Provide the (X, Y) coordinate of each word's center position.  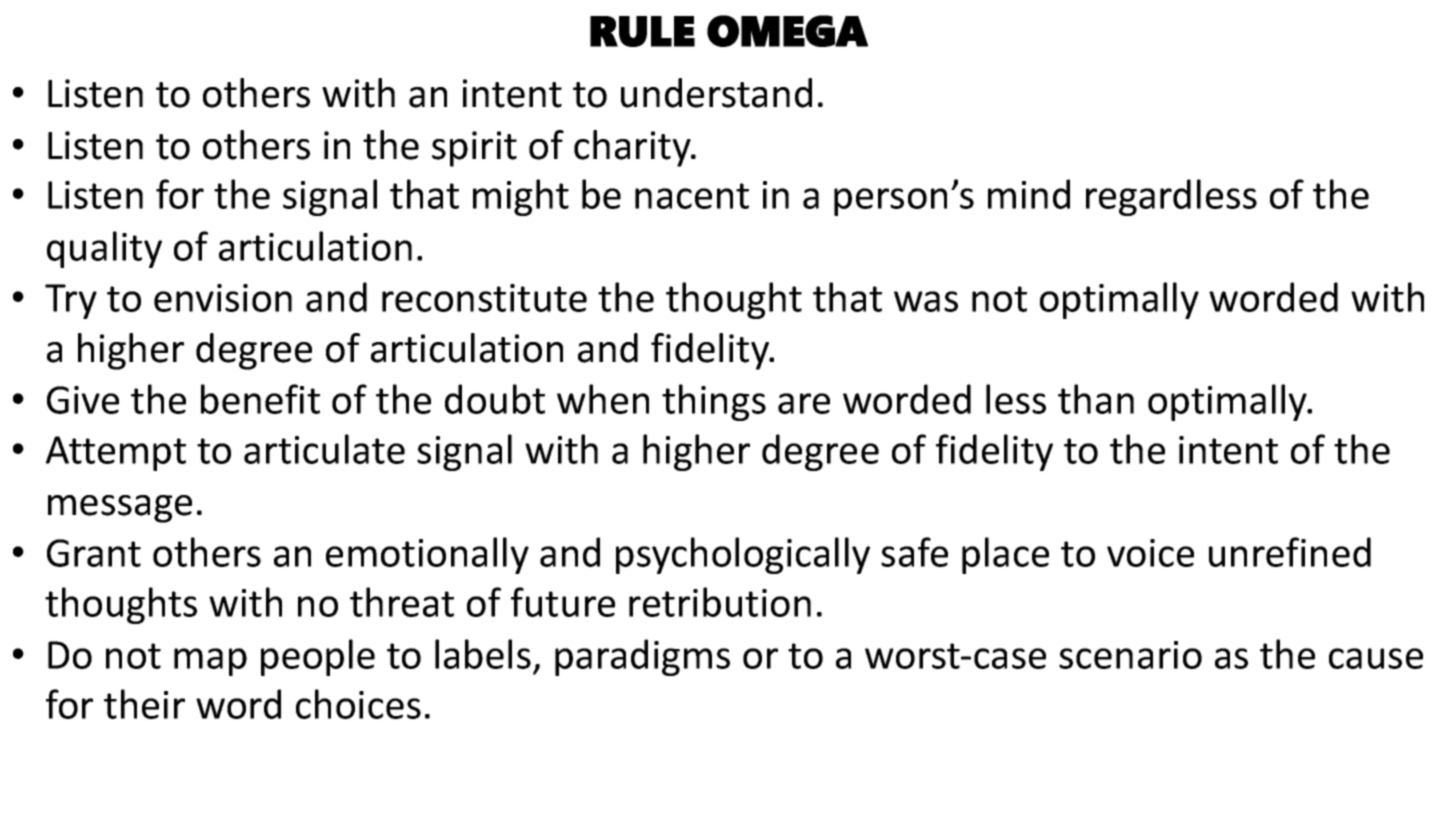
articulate (324, 449)
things (714, 402)
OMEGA (787, 31)
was (926, 301)
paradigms (642, 657)
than (1096, 399)
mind (1029, 194)
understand (716, 93)
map (210, 662)
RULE (642, 31)
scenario (1130, 655)
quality (104, 249)
